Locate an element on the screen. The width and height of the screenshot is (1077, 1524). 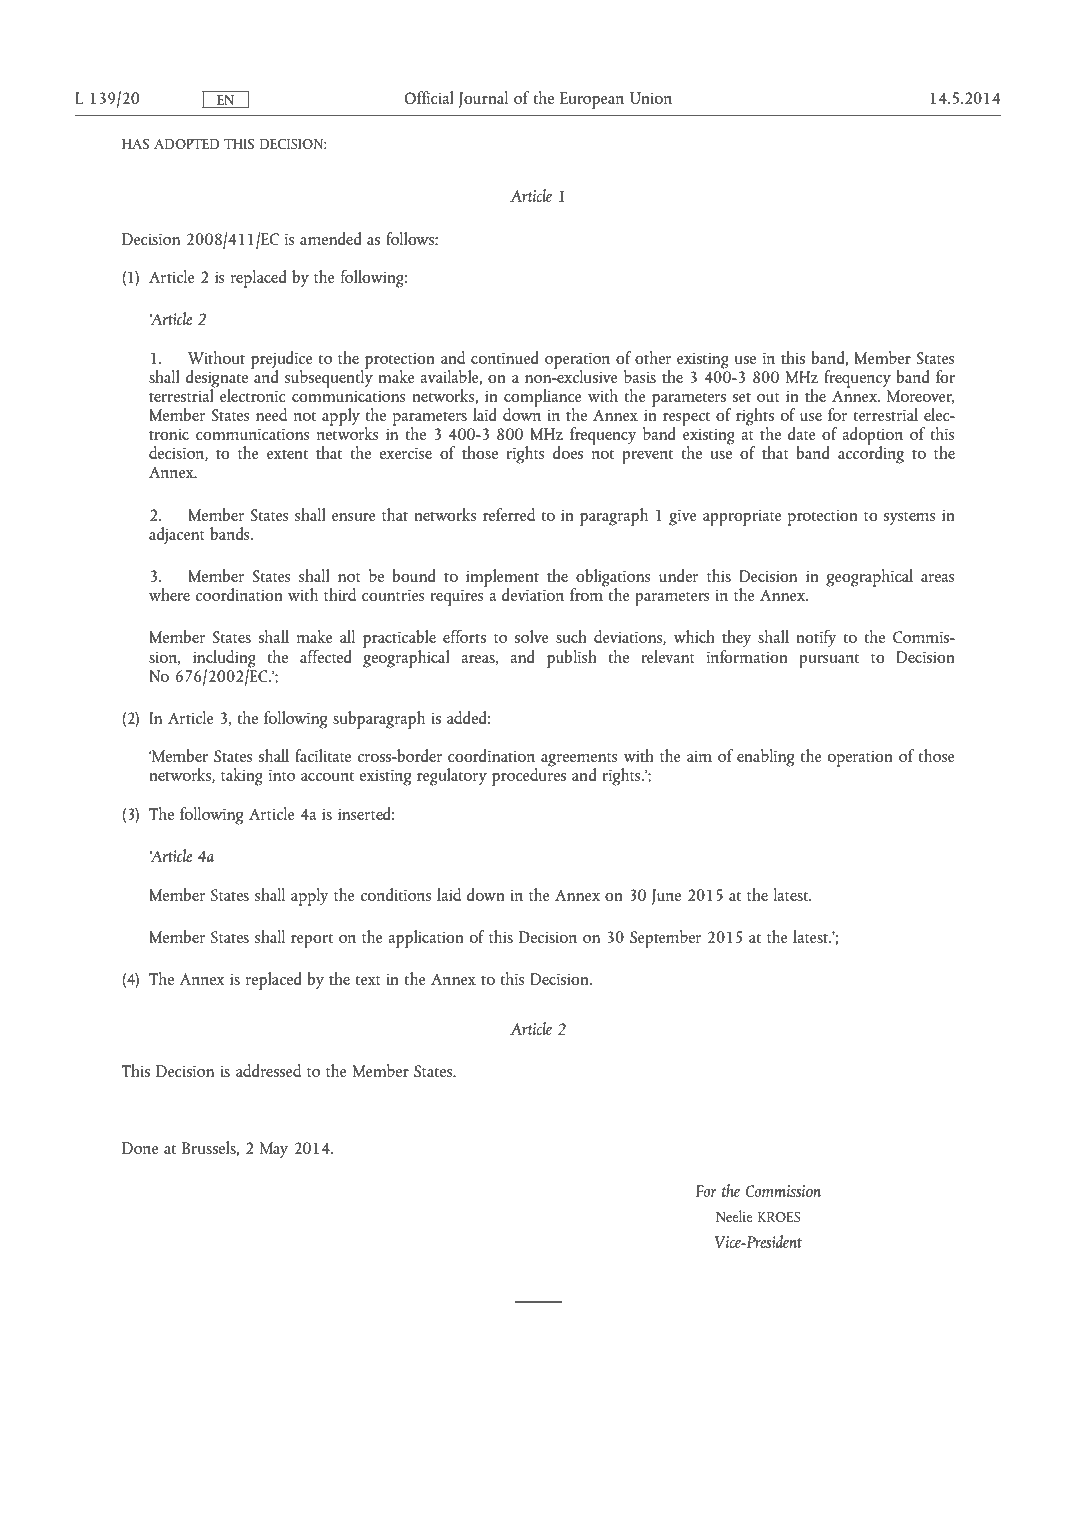
Journal is located at coordinates (483, 99).
